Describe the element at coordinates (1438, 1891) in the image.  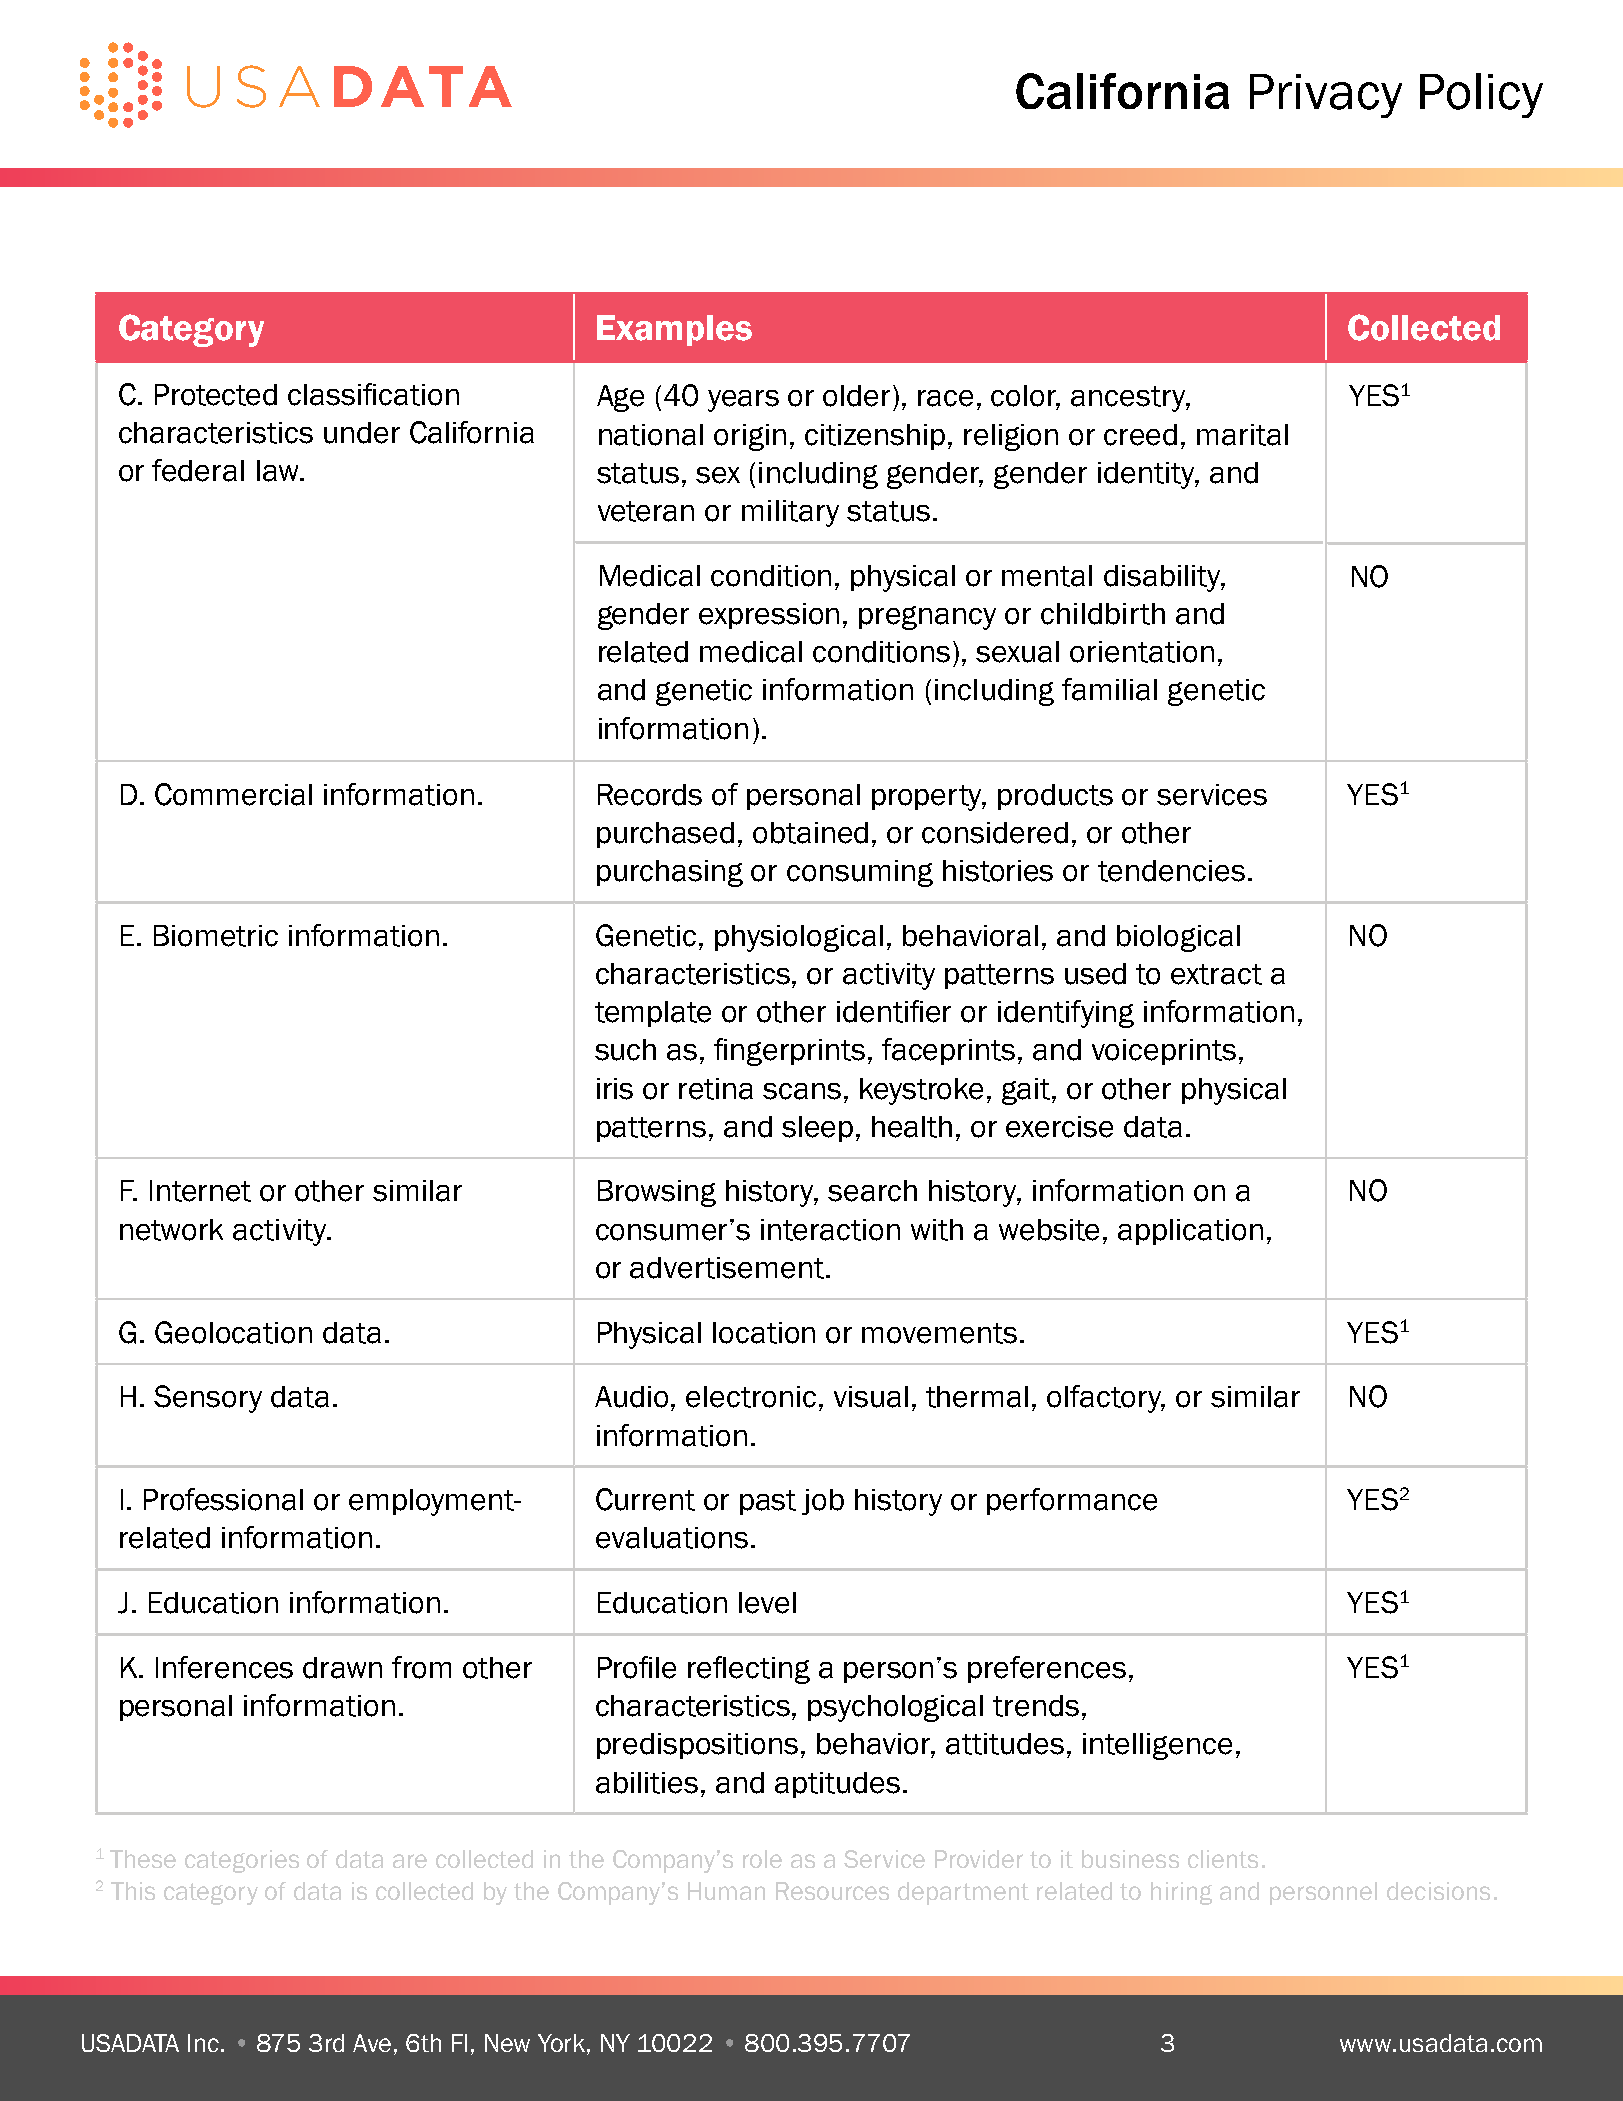
I see `decisions` at that location.
